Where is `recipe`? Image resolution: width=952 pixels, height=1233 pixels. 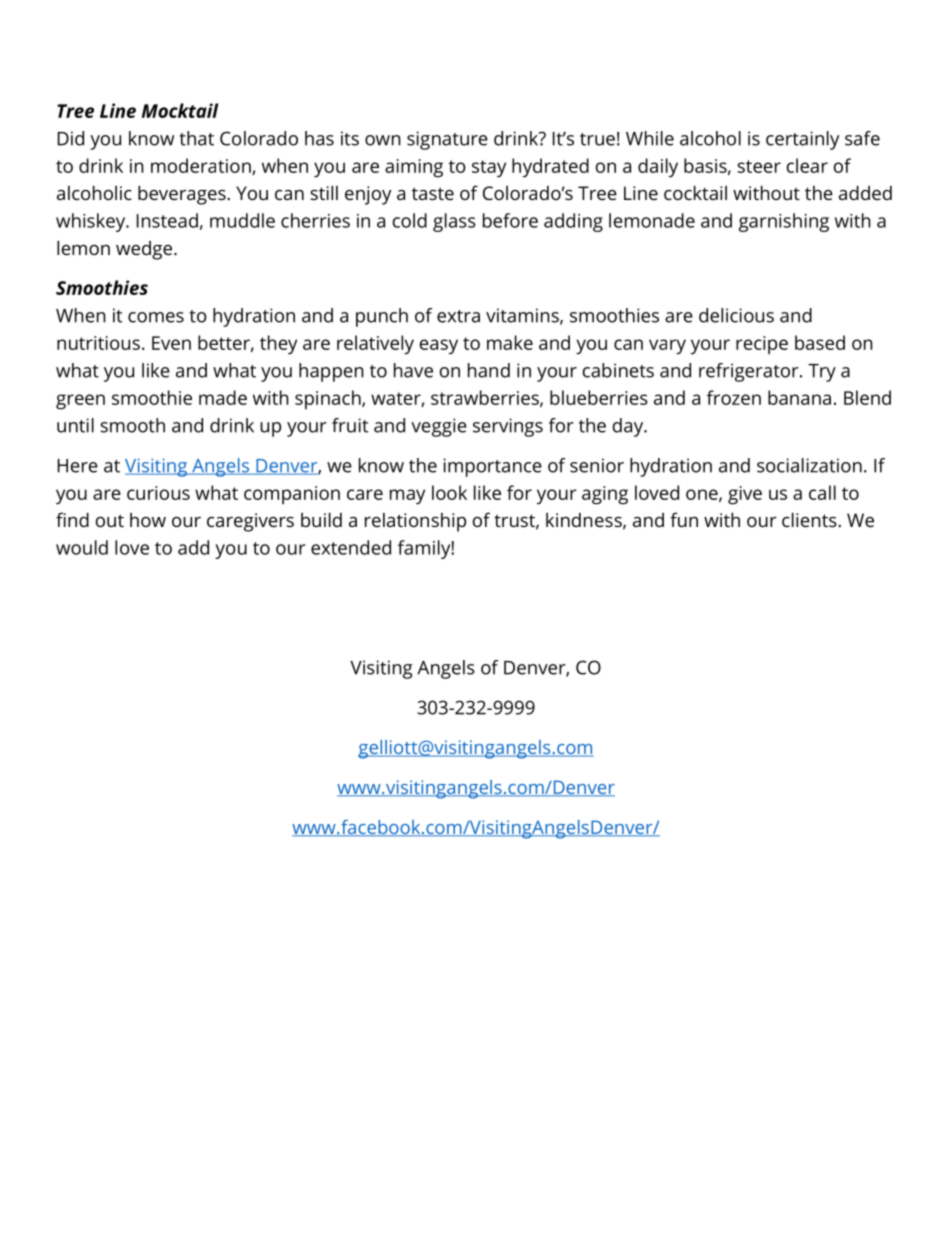
recipe is located at coordinates (762, 345).
